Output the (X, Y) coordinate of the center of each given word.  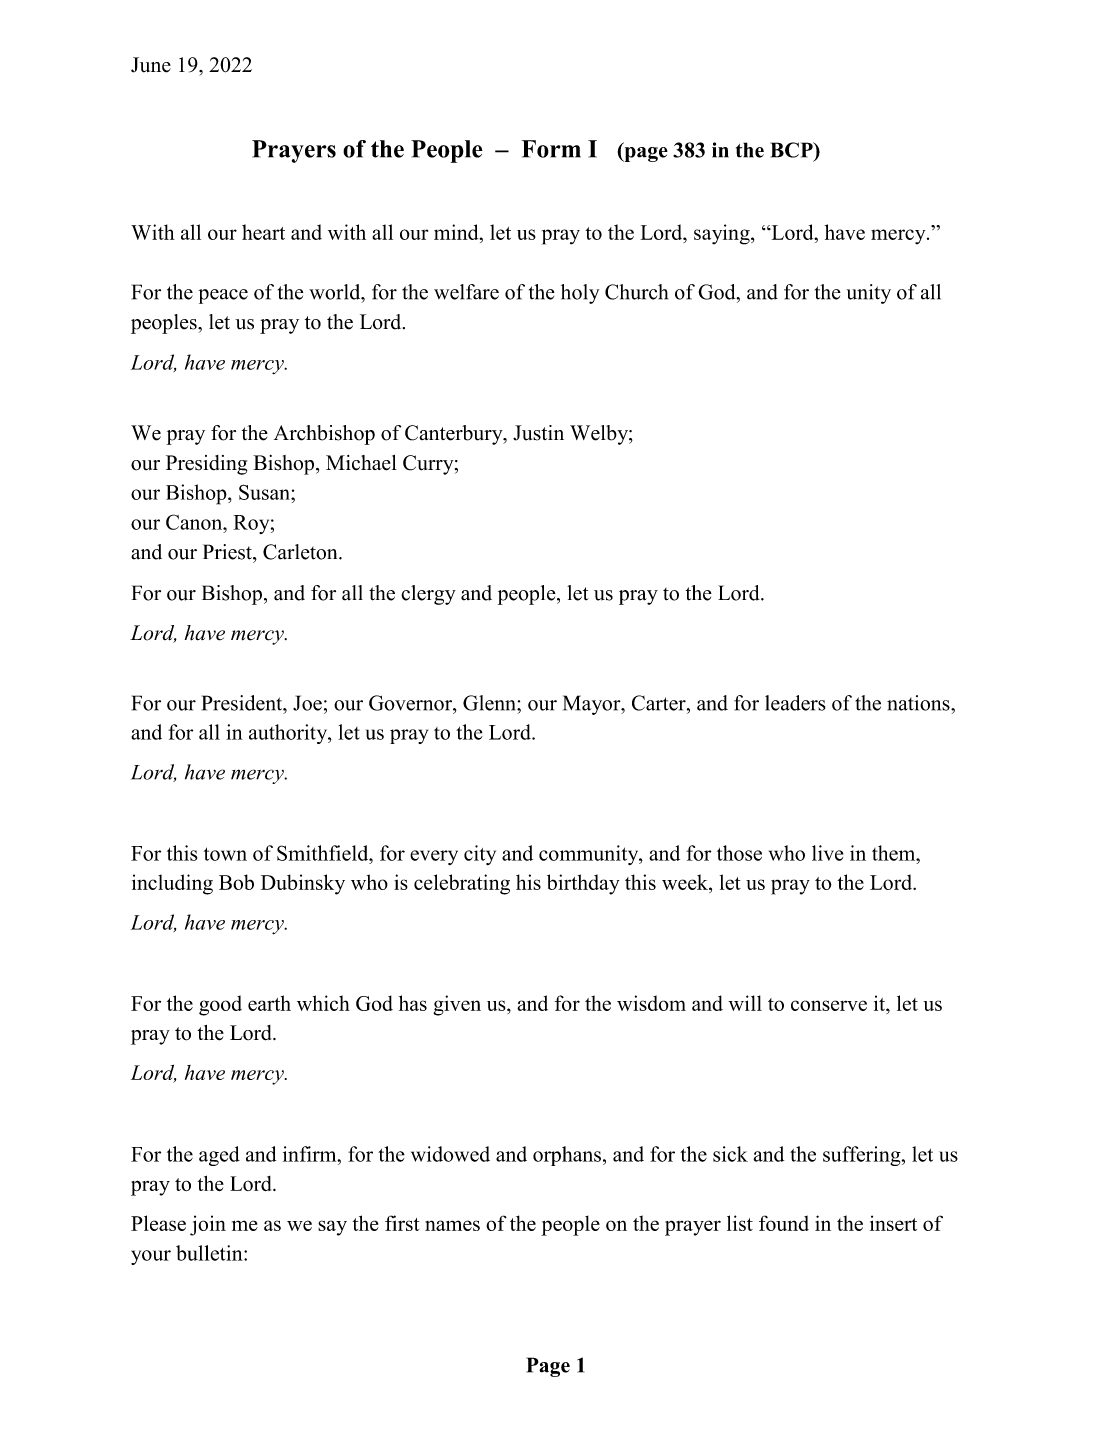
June (151, 65)
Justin (538, 433)
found (784, 1223)
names (452, 1225)
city (480, 855)
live (827, 853)
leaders (795, 703)
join (208, 1225)
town (225, 854)
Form (551, 149)
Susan (265, 492)
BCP (793, 150)
